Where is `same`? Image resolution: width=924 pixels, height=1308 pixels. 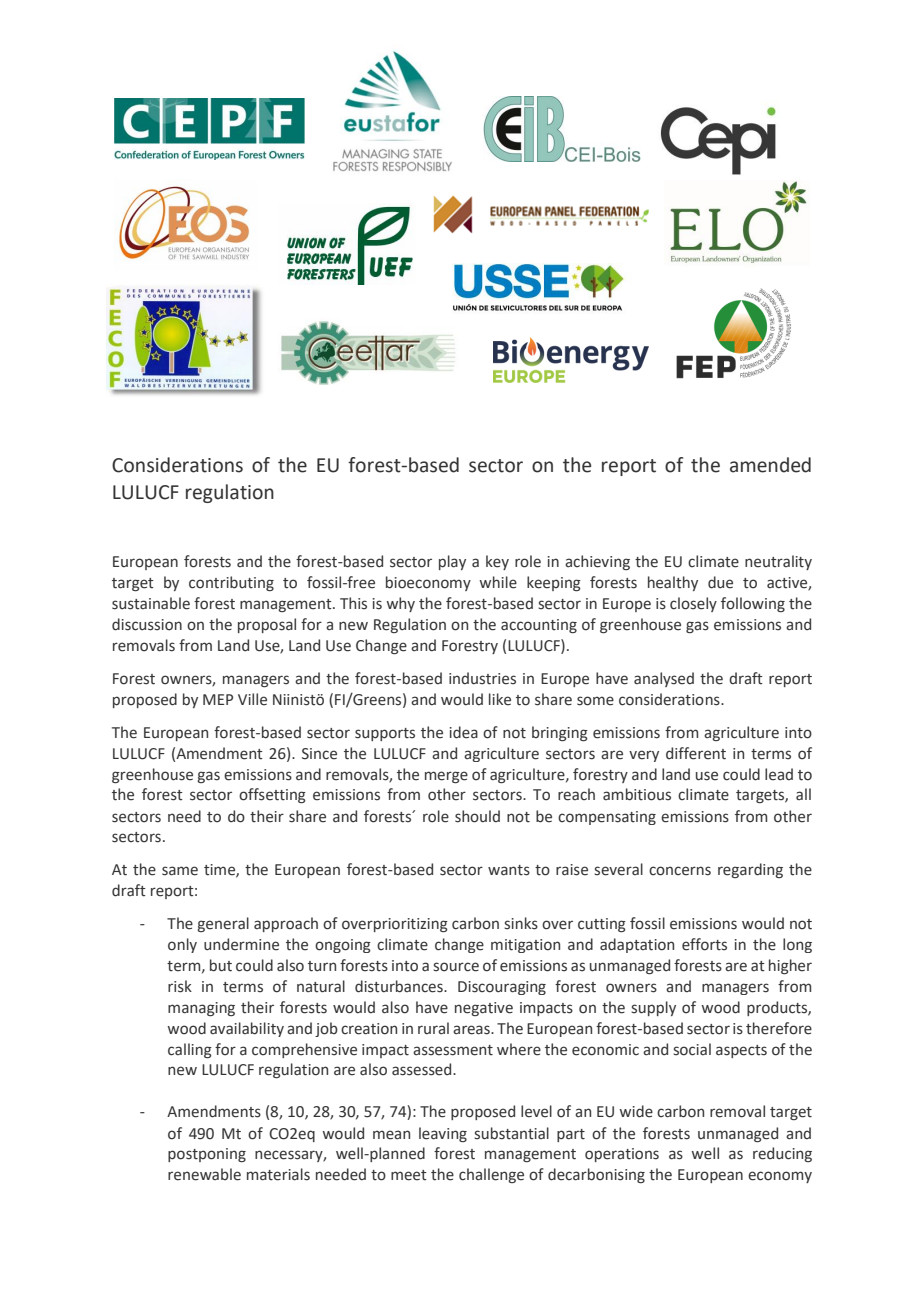
same is located at coordinates (180, 871).
